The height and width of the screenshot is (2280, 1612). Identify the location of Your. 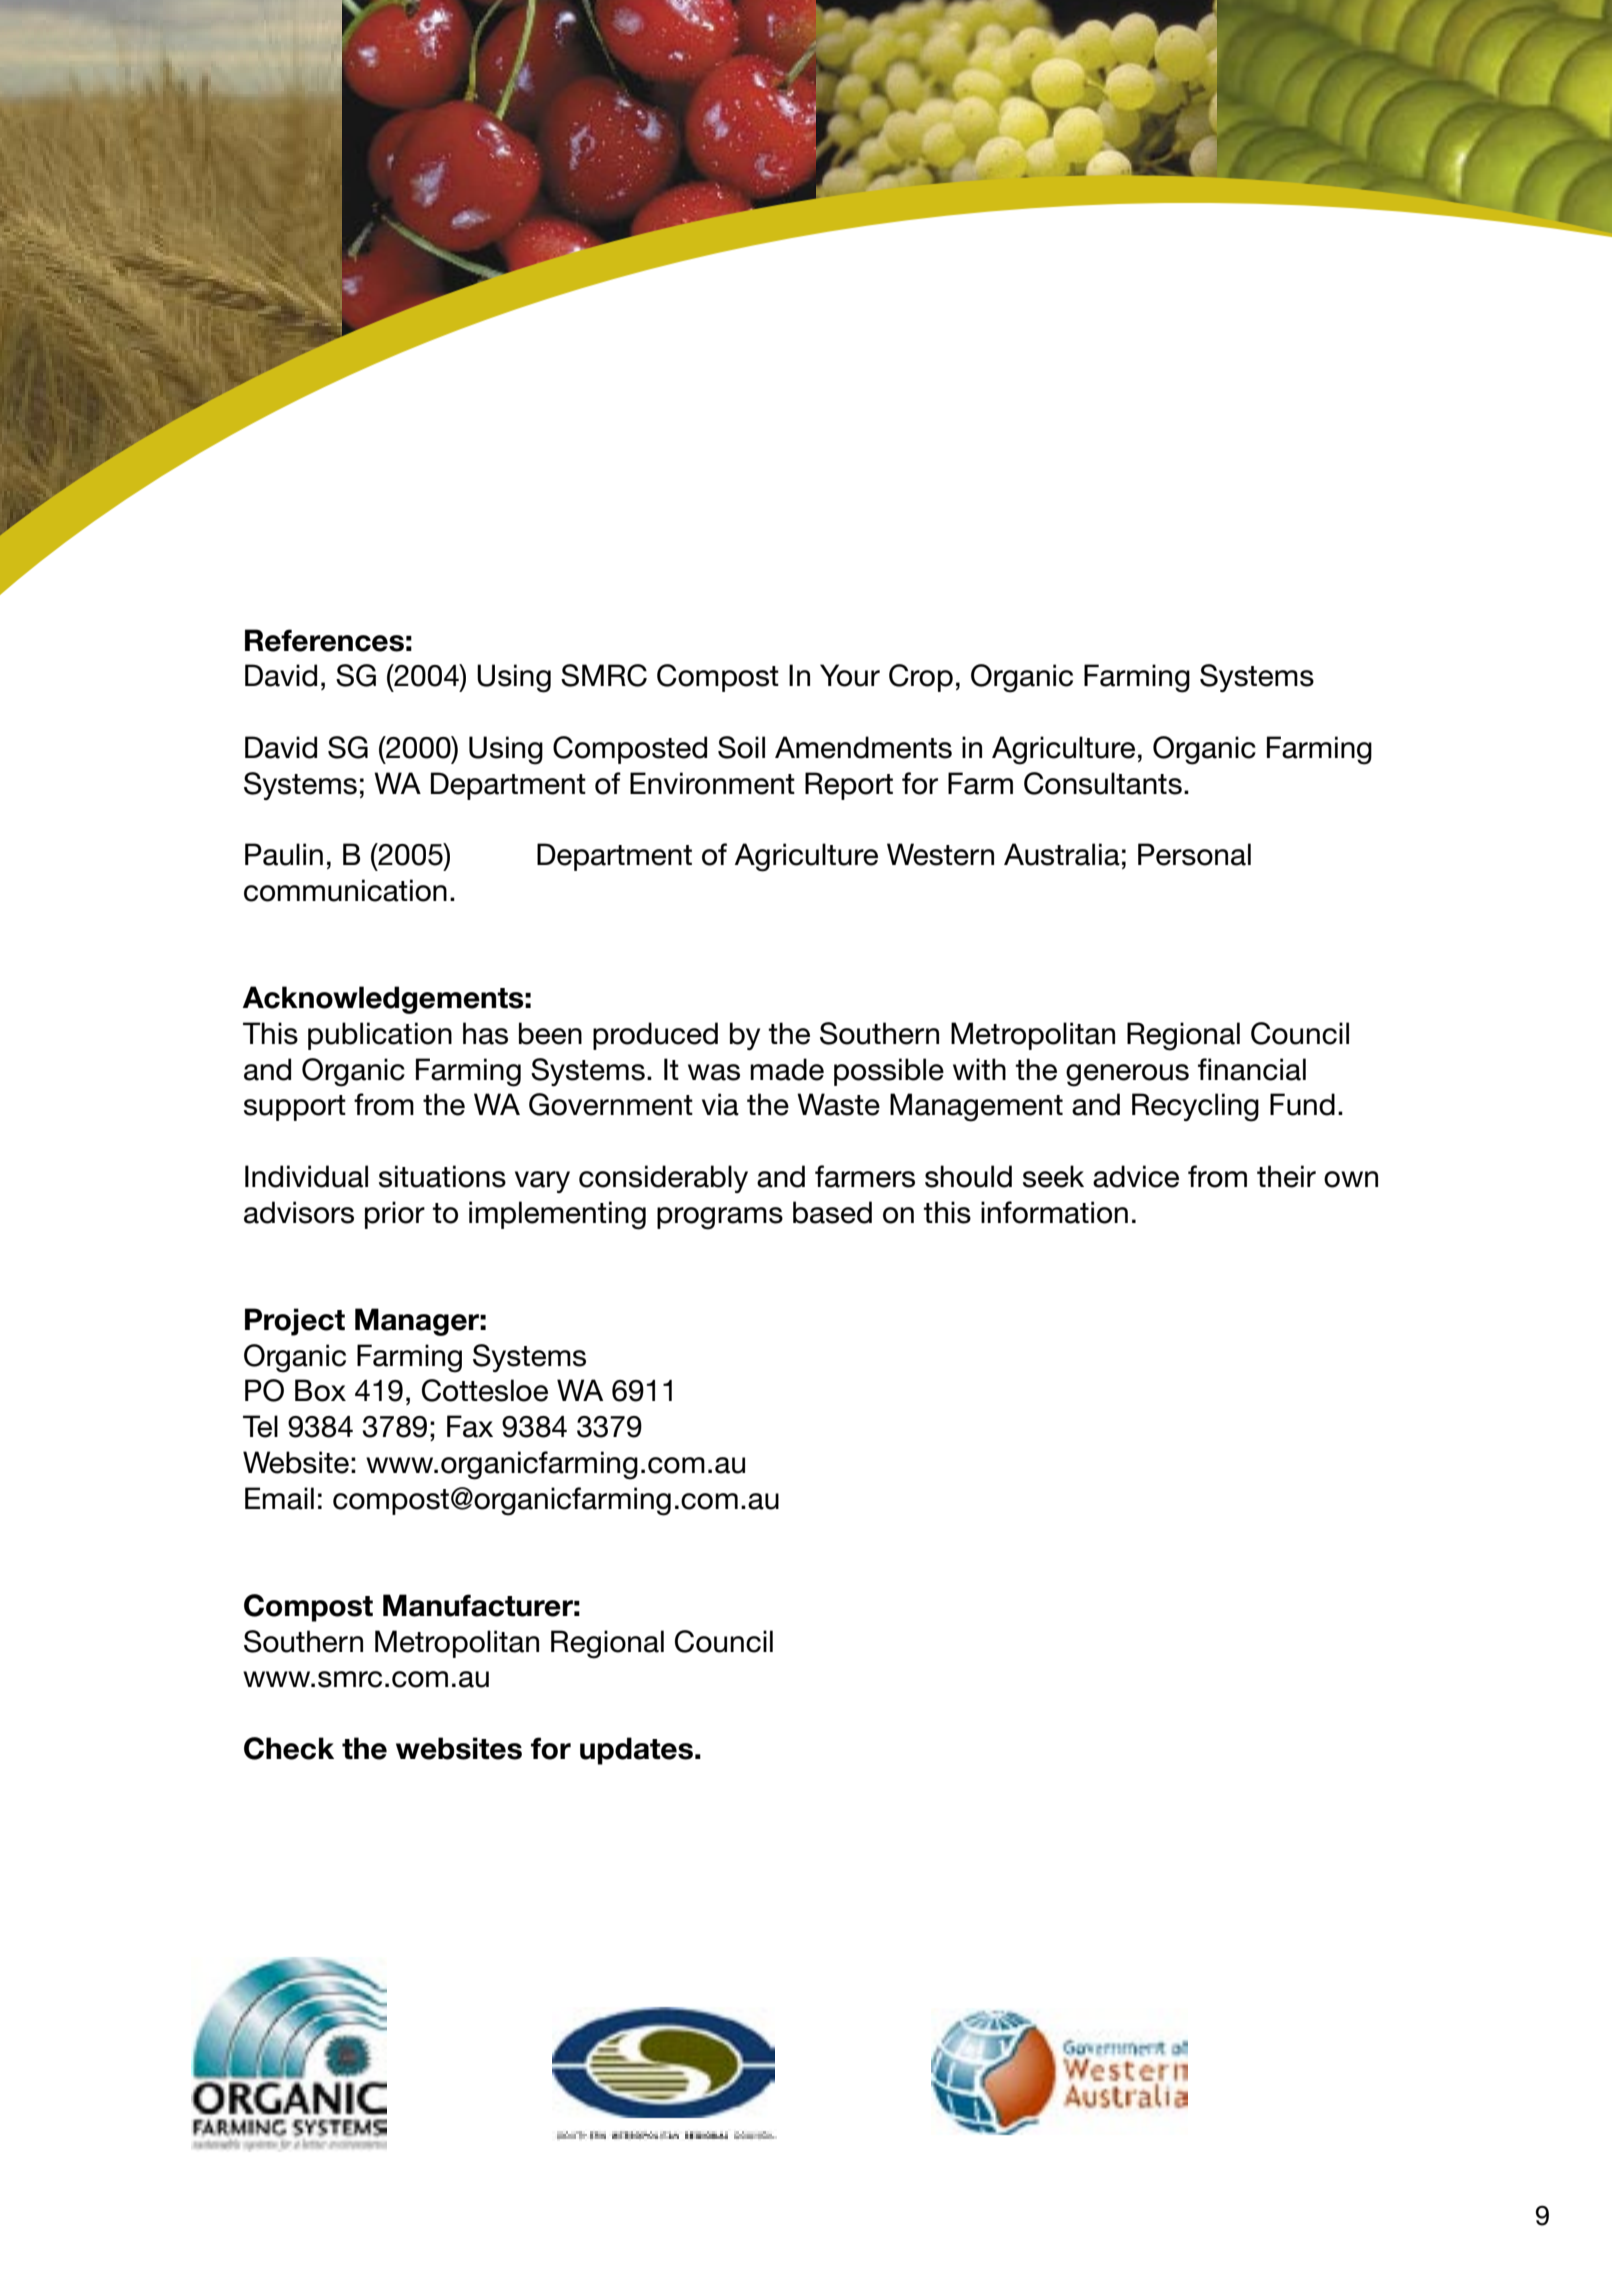
(850, 675).
